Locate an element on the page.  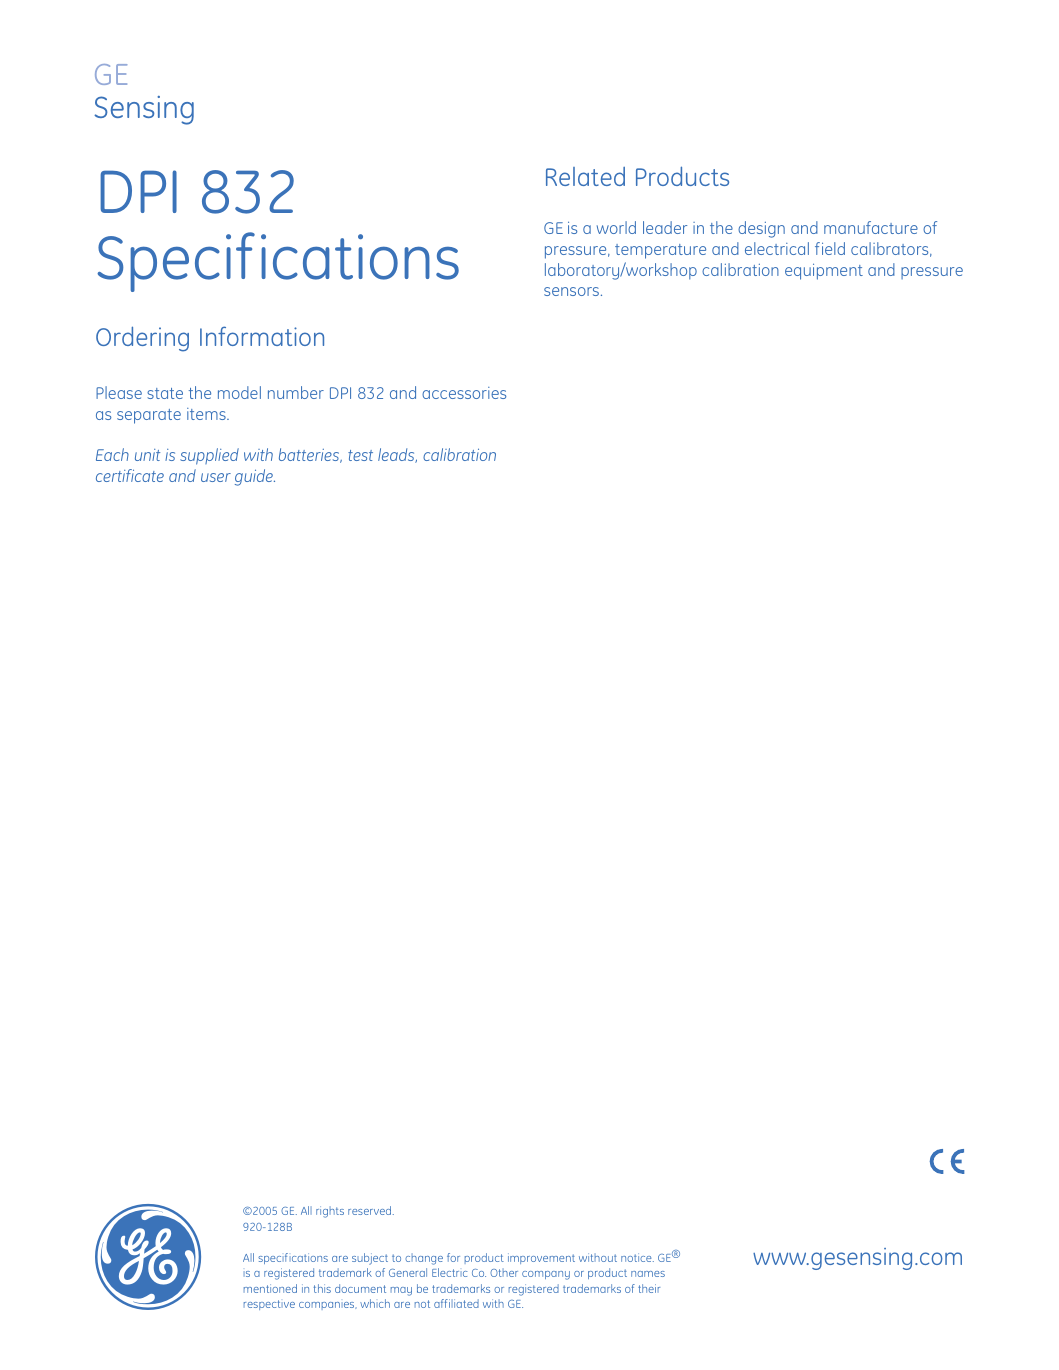
reserved is located at coordinates (371, 1210).
